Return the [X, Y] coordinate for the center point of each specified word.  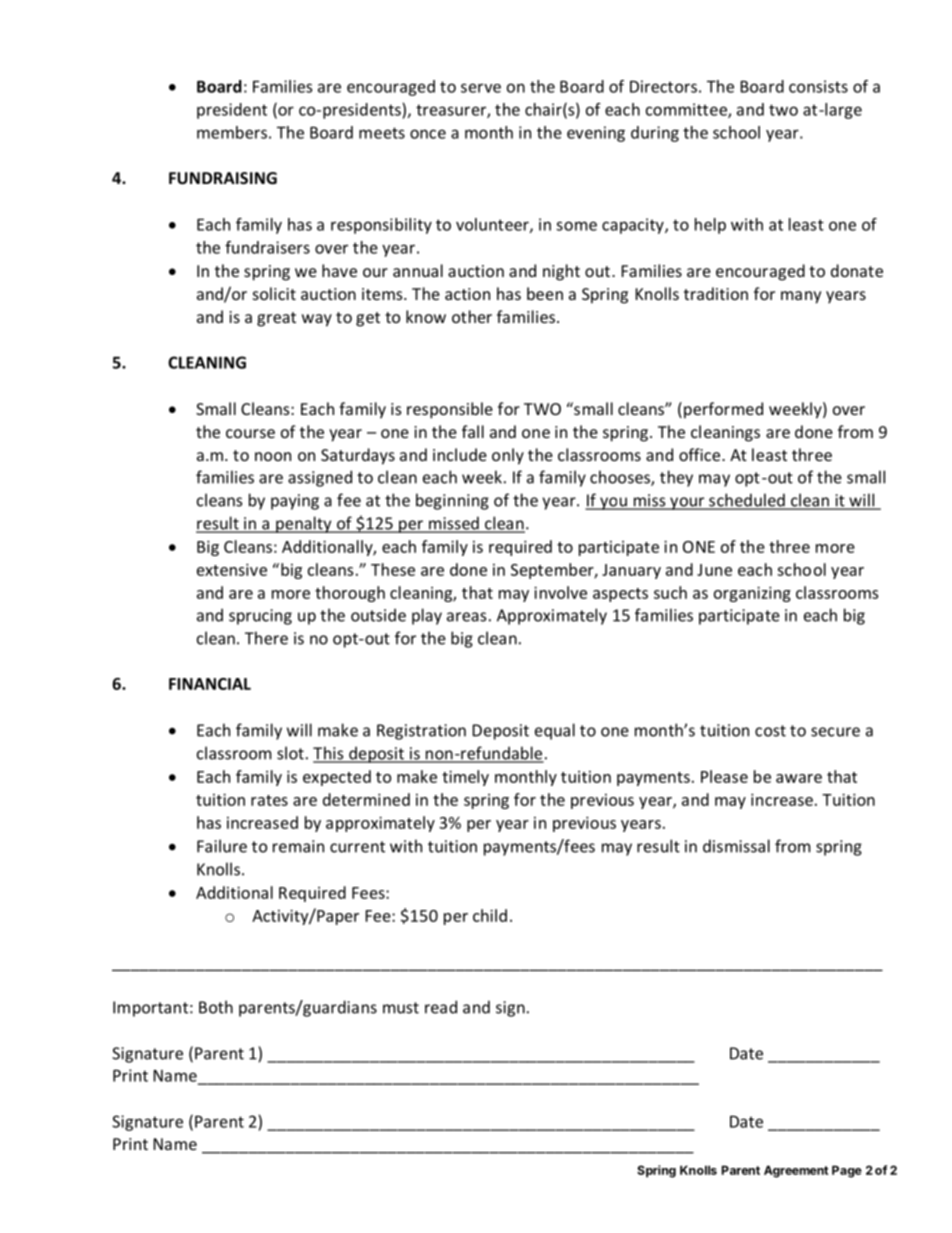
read [441, 1007]
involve [560, 592]
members [232, 132]
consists [818, 86]
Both [216, 1007]
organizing [752, 594]
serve [481, 88]
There [266, 638]
